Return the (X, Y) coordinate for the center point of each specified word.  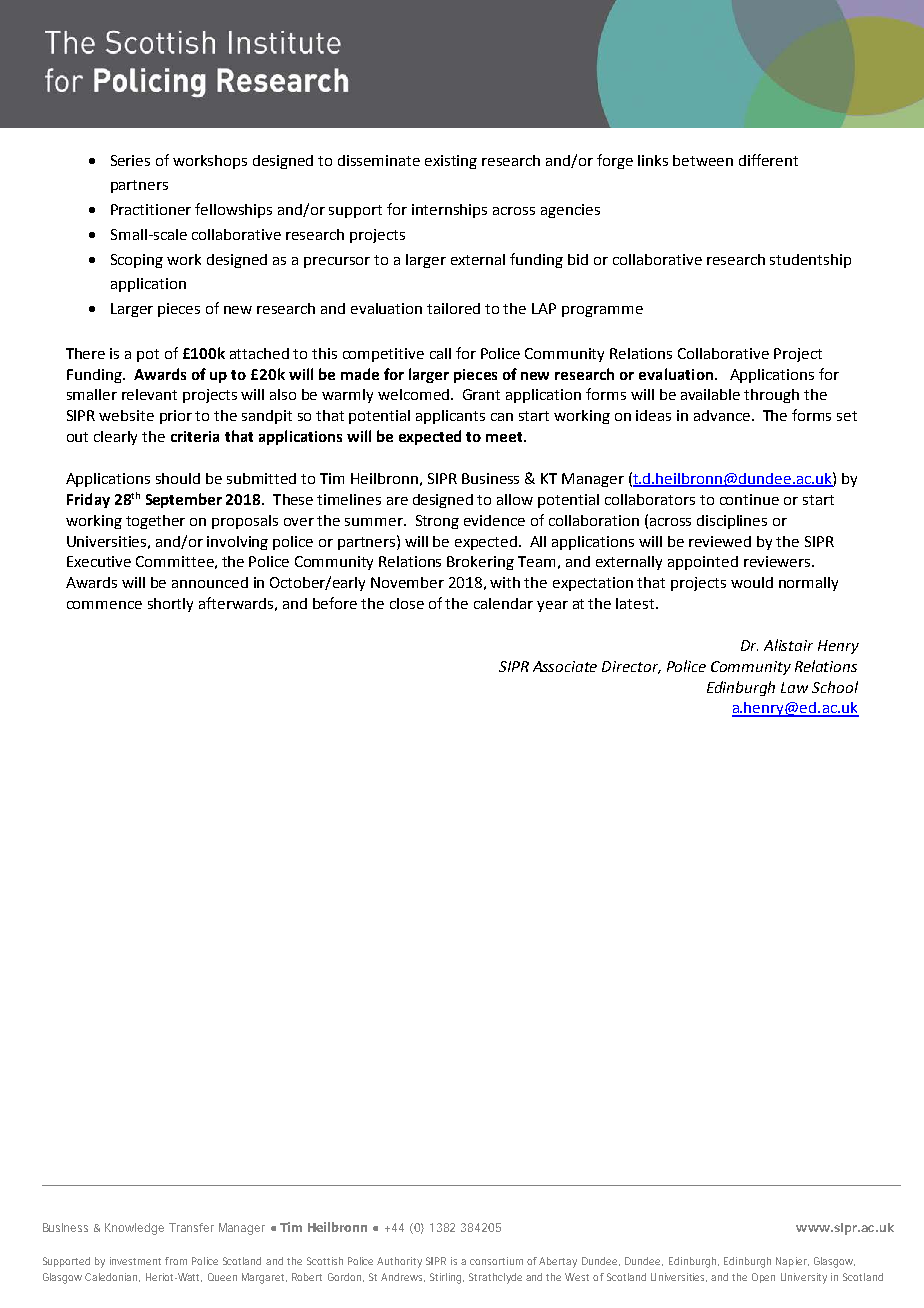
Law (794, 687)
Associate (565, 666)
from (176, 1261)
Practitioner (151, 209)
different (768, 160)
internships (449, 211)
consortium (496, 1261)
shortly (170, 605)
